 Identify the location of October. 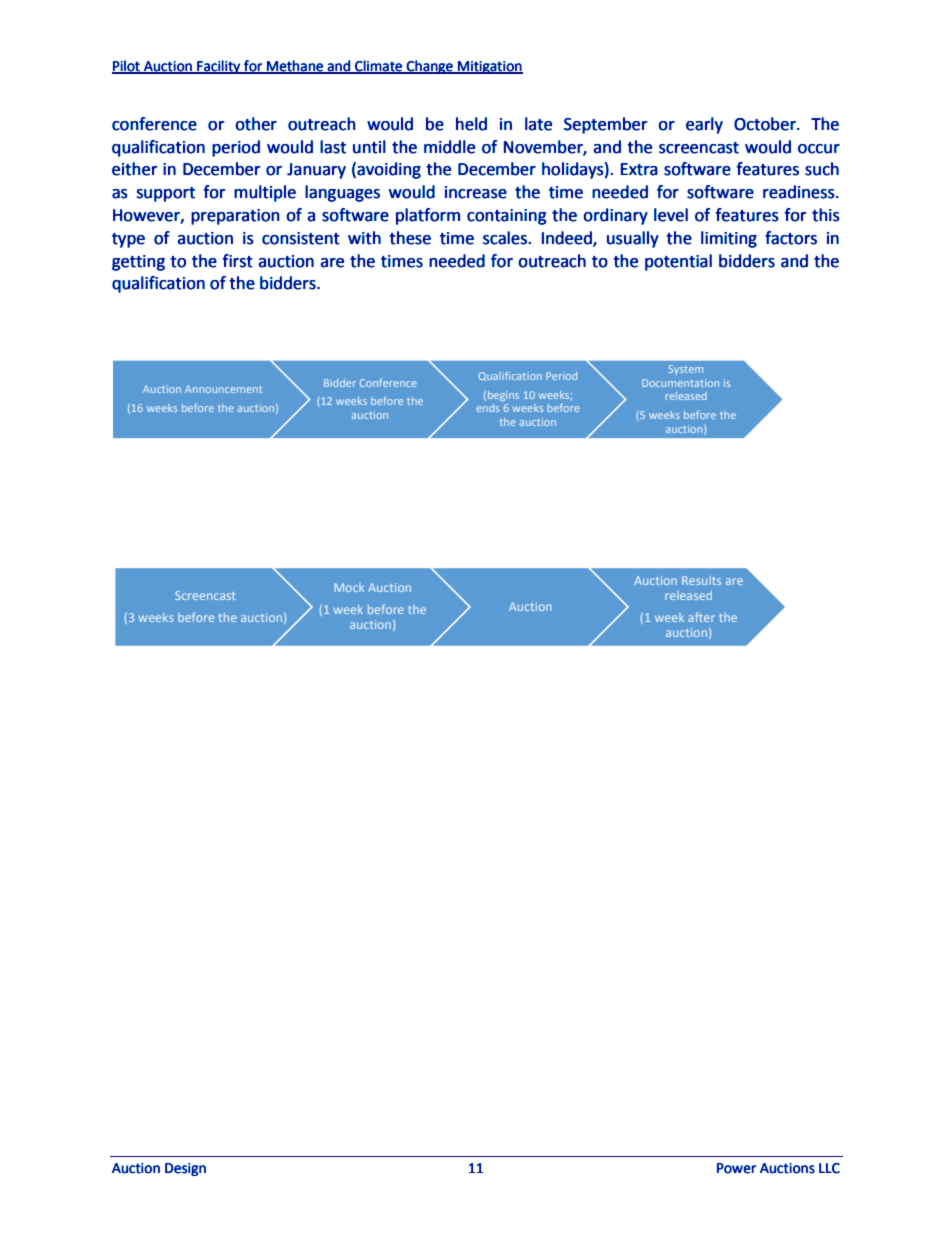
(766, 124).
